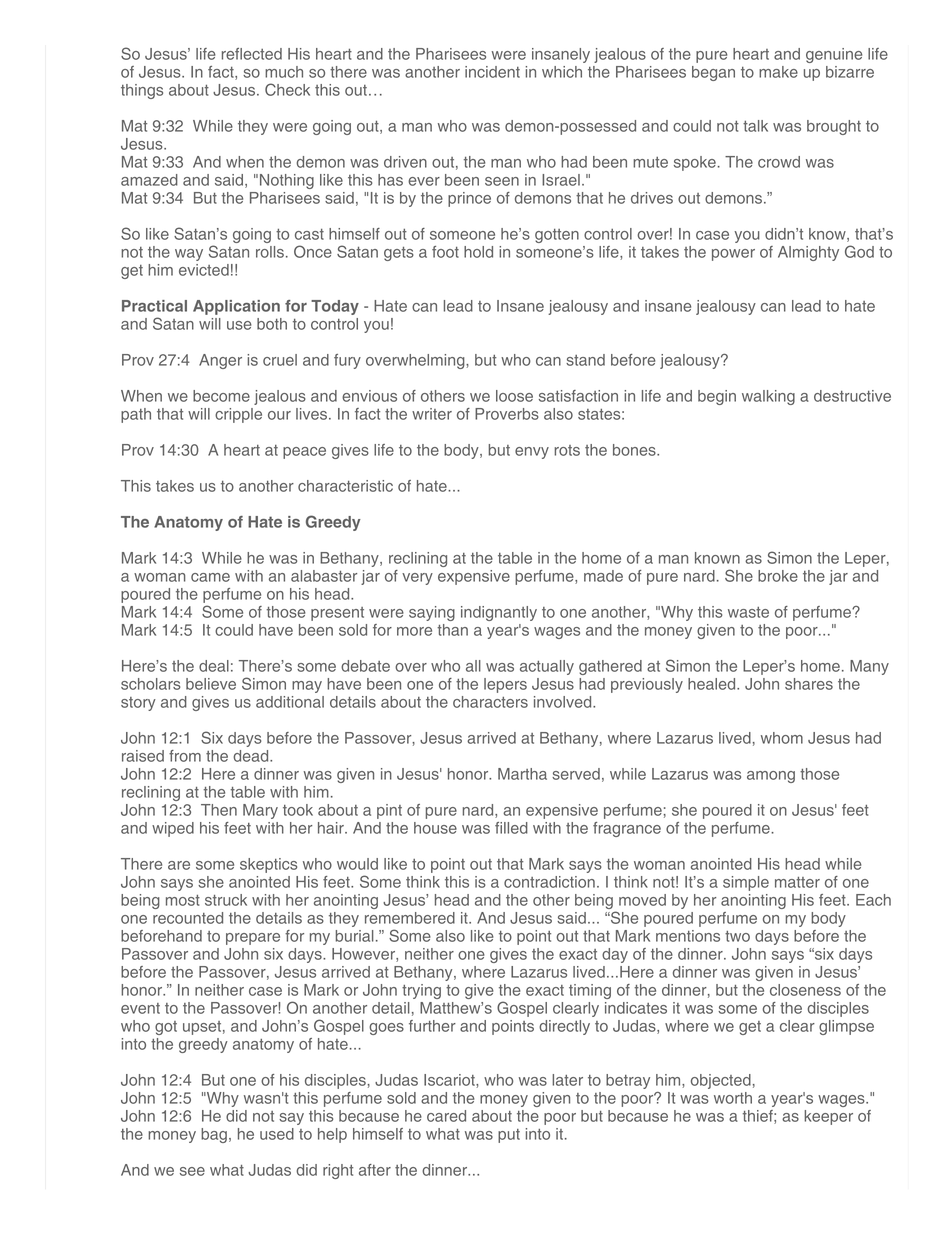 This page has height=1233, width=952. Describe the element at coordinates (238, 415) in the page. I see `cripple` at that location.
